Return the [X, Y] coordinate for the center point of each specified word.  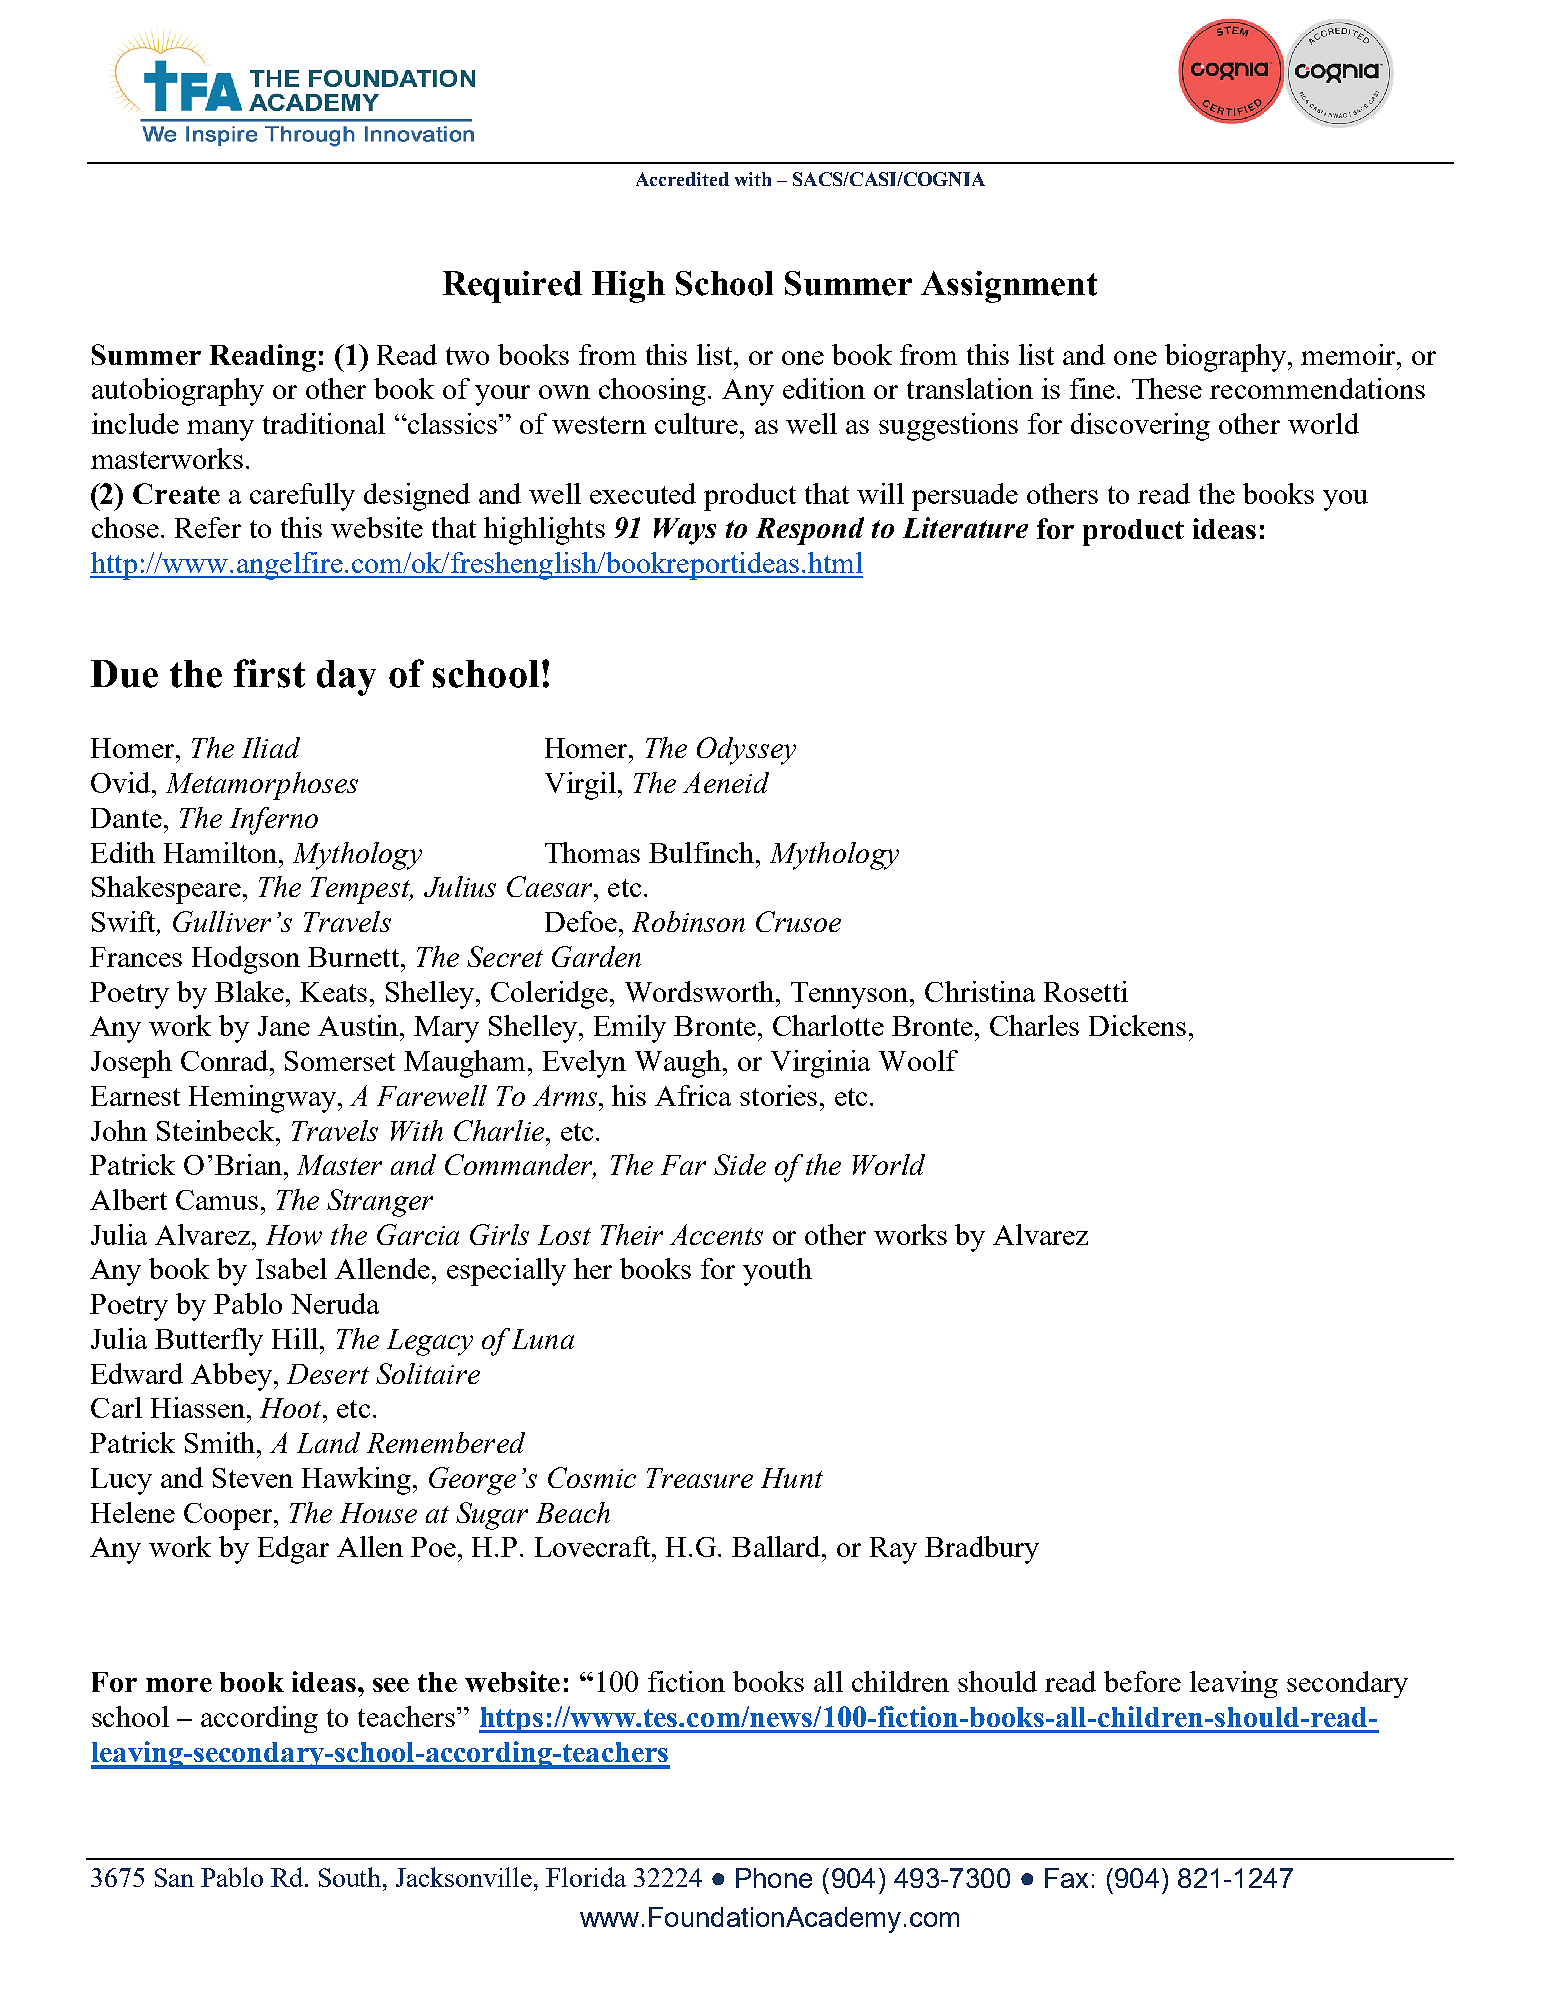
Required [512, 287]
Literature [965, 527]
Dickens [1137, 1025]
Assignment [1009, 287]
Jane [284, 1026]
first [269, 673]
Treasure [700, 1478]
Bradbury [982, 1550]
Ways [685, 531]
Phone [774, 1878]
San [174, 1877]
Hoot [292, 1408]
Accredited [682, 179]
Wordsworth [701, 991]
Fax [1066, 1878]
